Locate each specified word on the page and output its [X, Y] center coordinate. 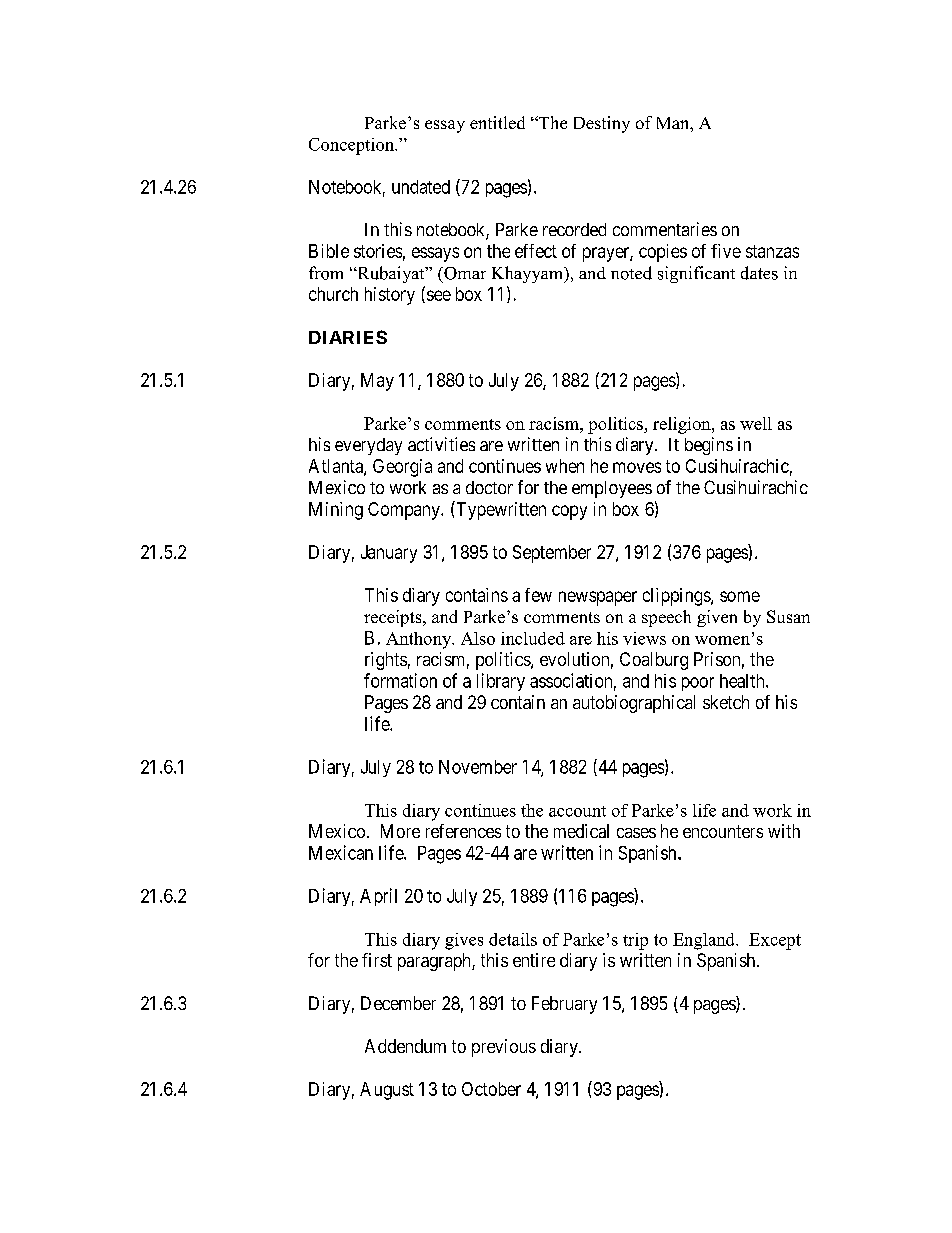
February [564, 1005]
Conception [352, 146]
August [387, 1091]
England [705, 941]
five [726, 251]
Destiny [602, 124]
